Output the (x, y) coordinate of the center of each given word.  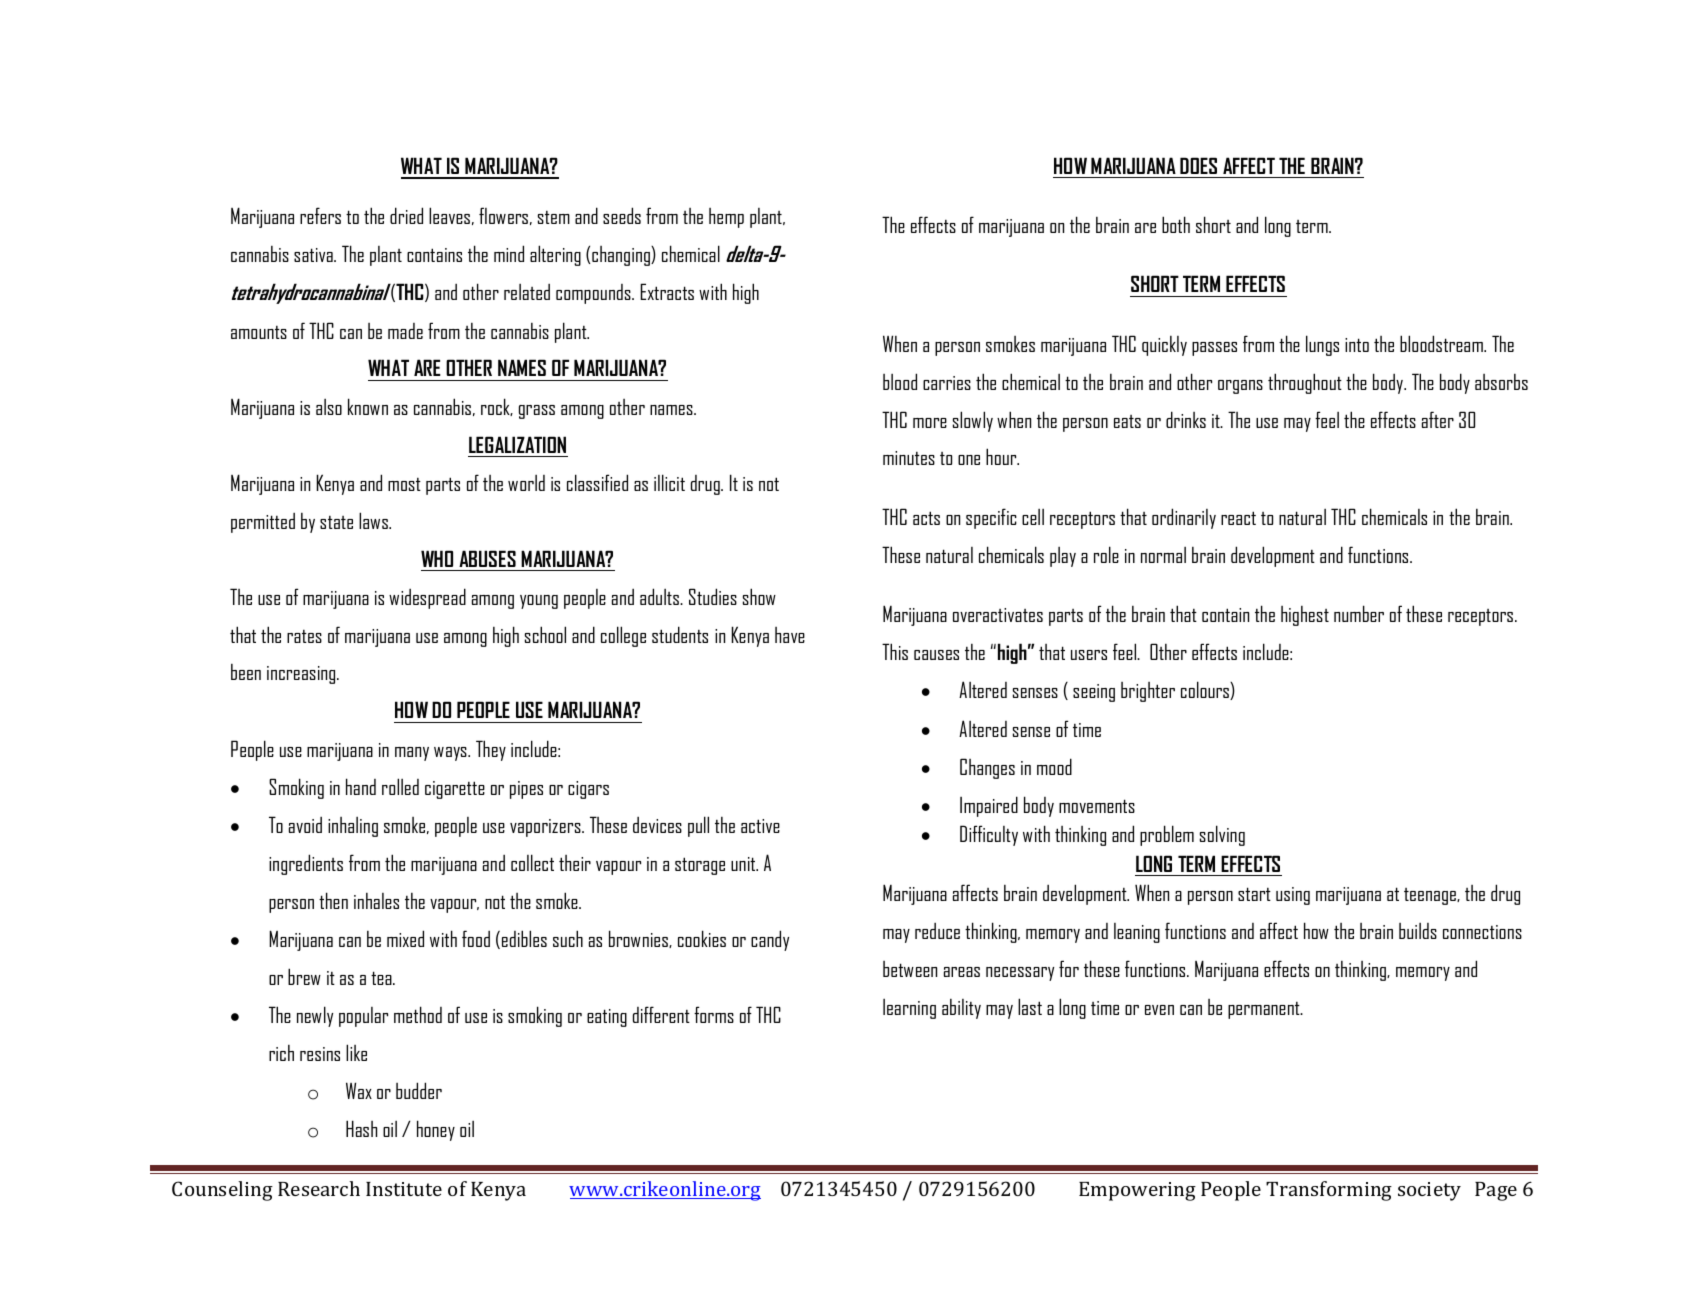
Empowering (1137, 1191)
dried (406, 215)
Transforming (1329, 1191)
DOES (1198, 165)
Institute (404, 1189)
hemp (726, 218)
